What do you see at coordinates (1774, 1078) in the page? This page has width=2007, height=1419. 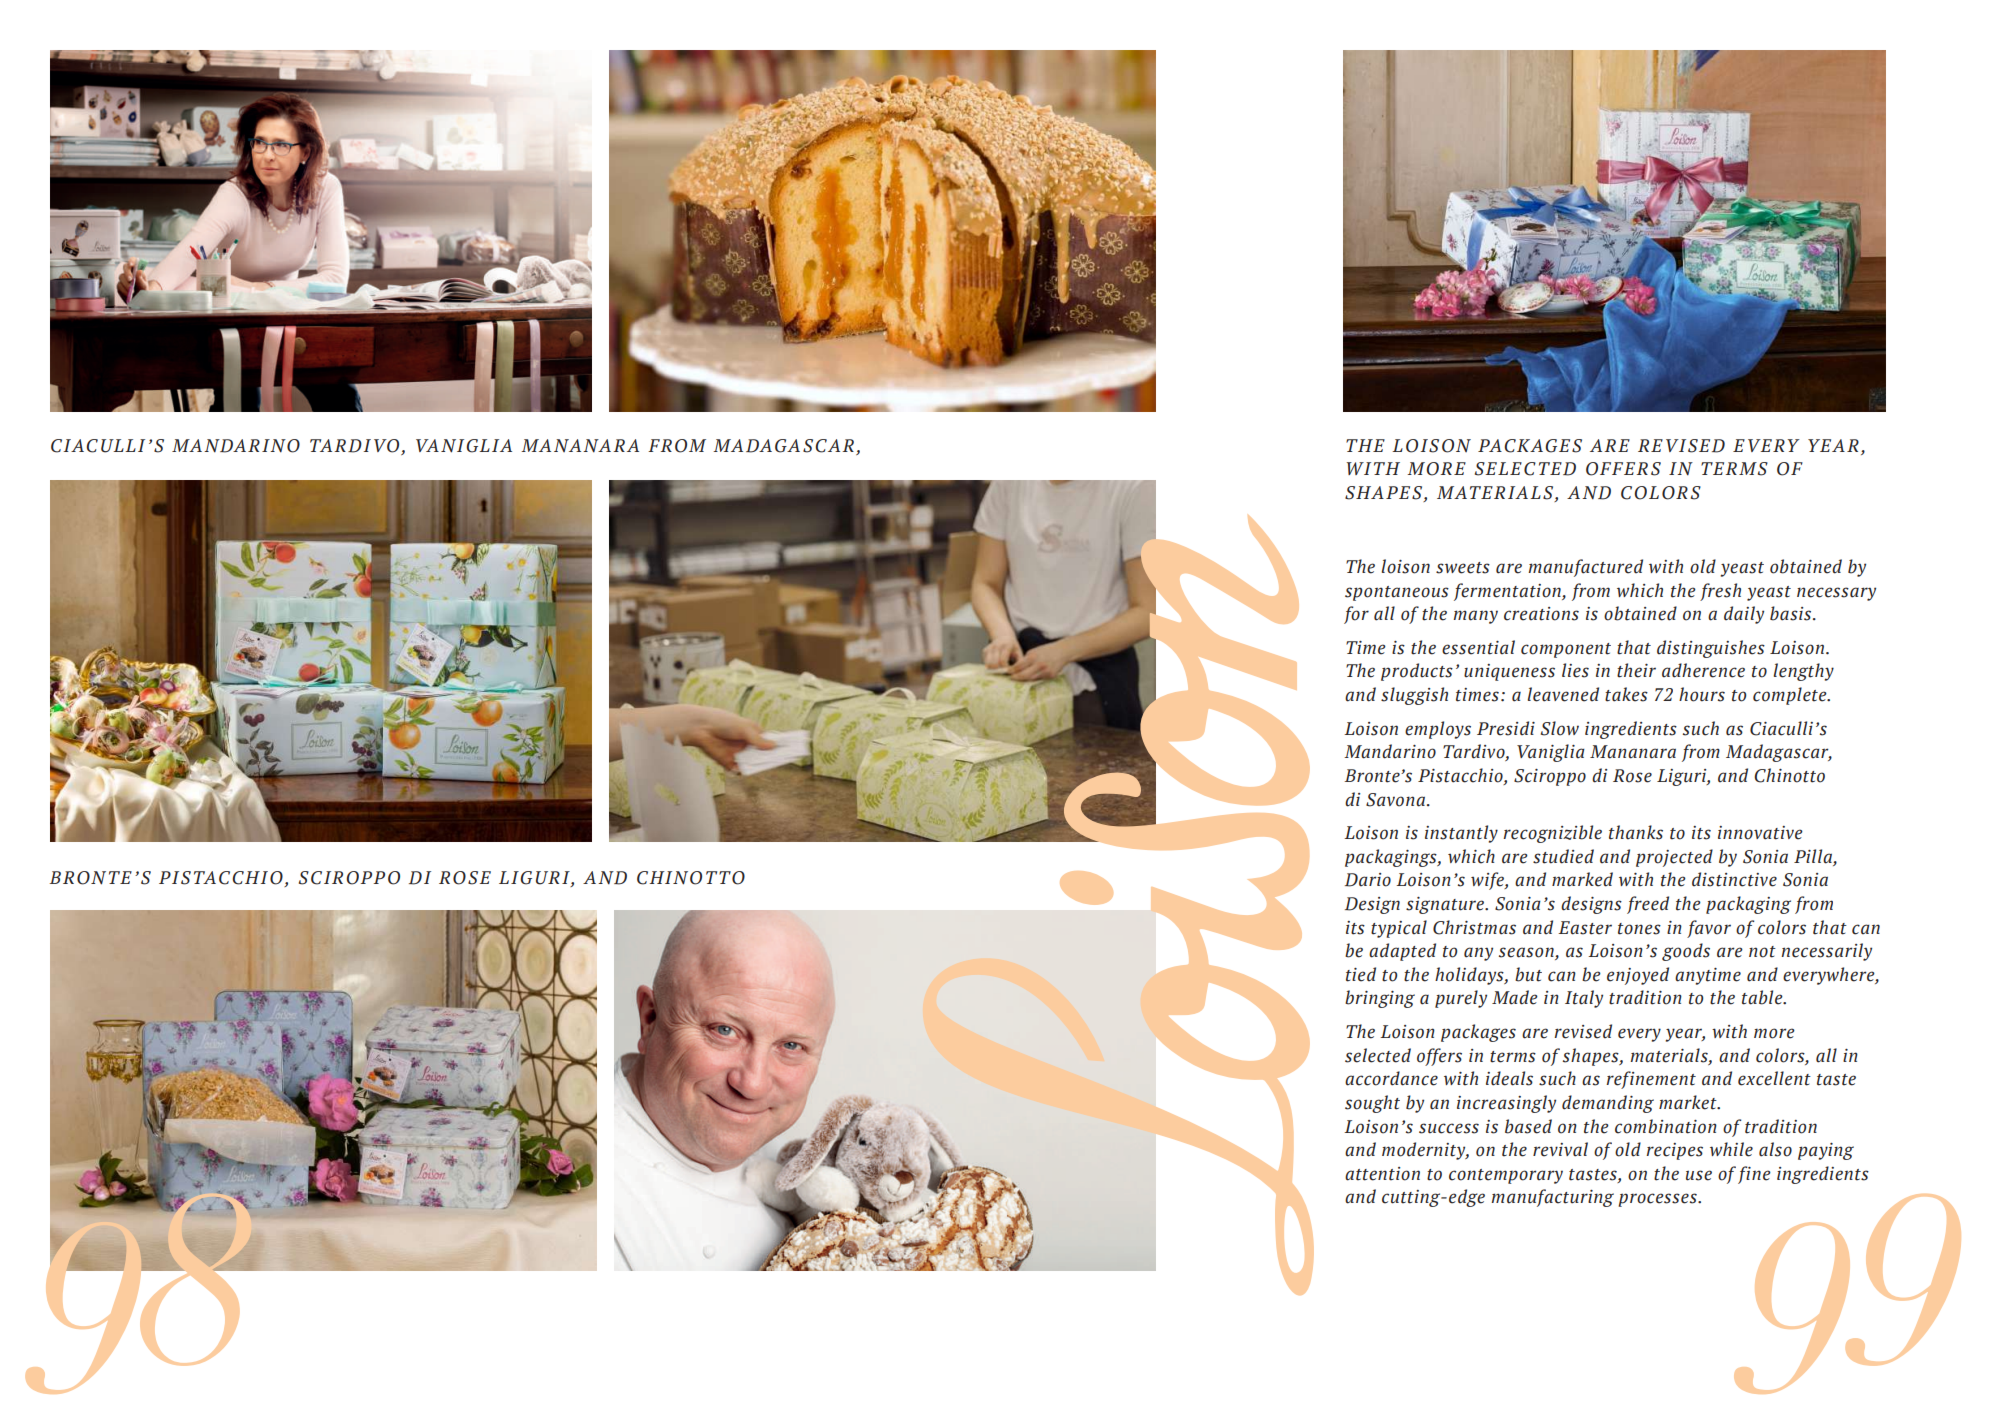 I see `excellent` at bounding box center [1774, 1078].
